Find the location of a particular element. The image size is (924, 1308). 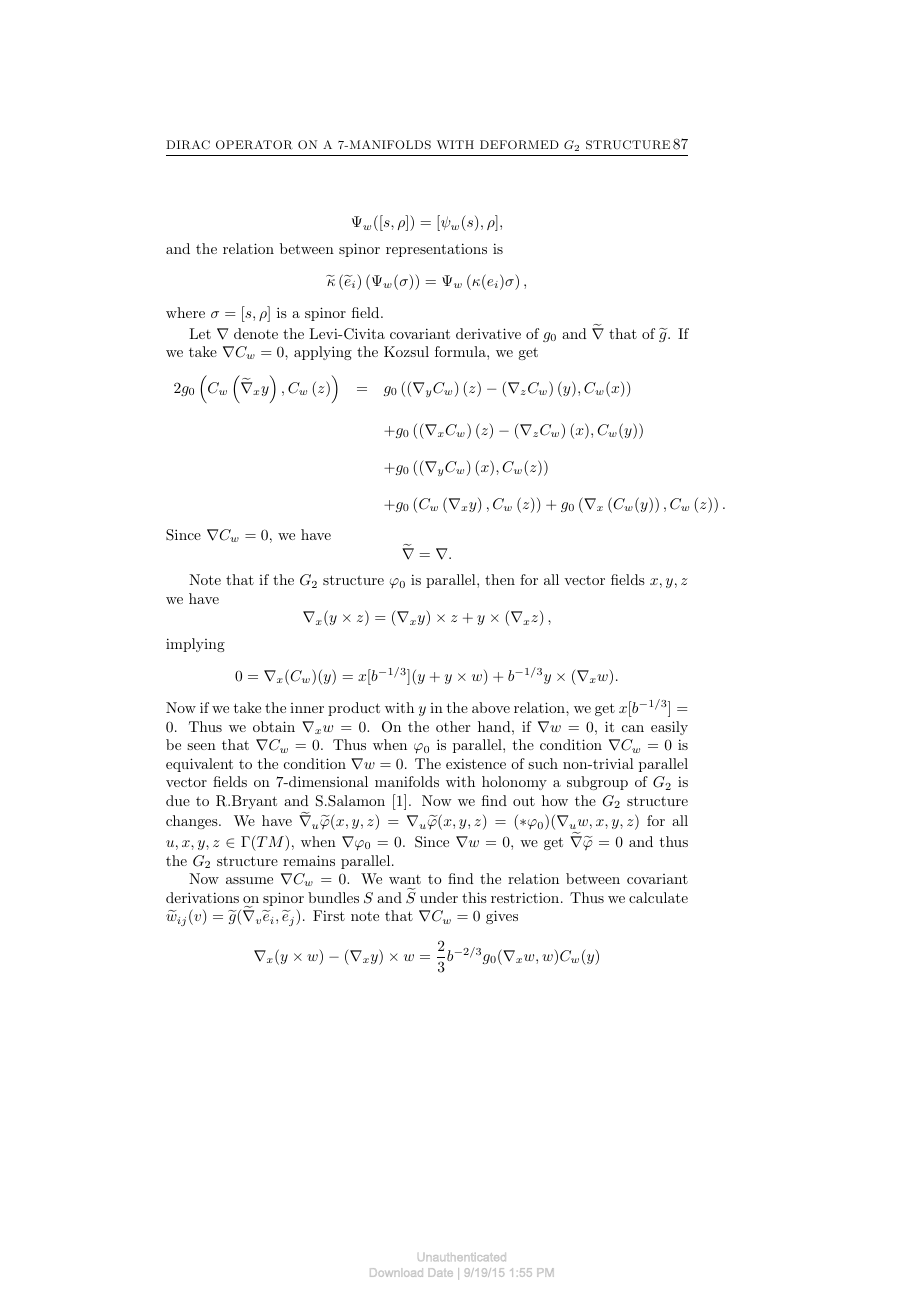

equivalent is located at coordinates (199, 765).
